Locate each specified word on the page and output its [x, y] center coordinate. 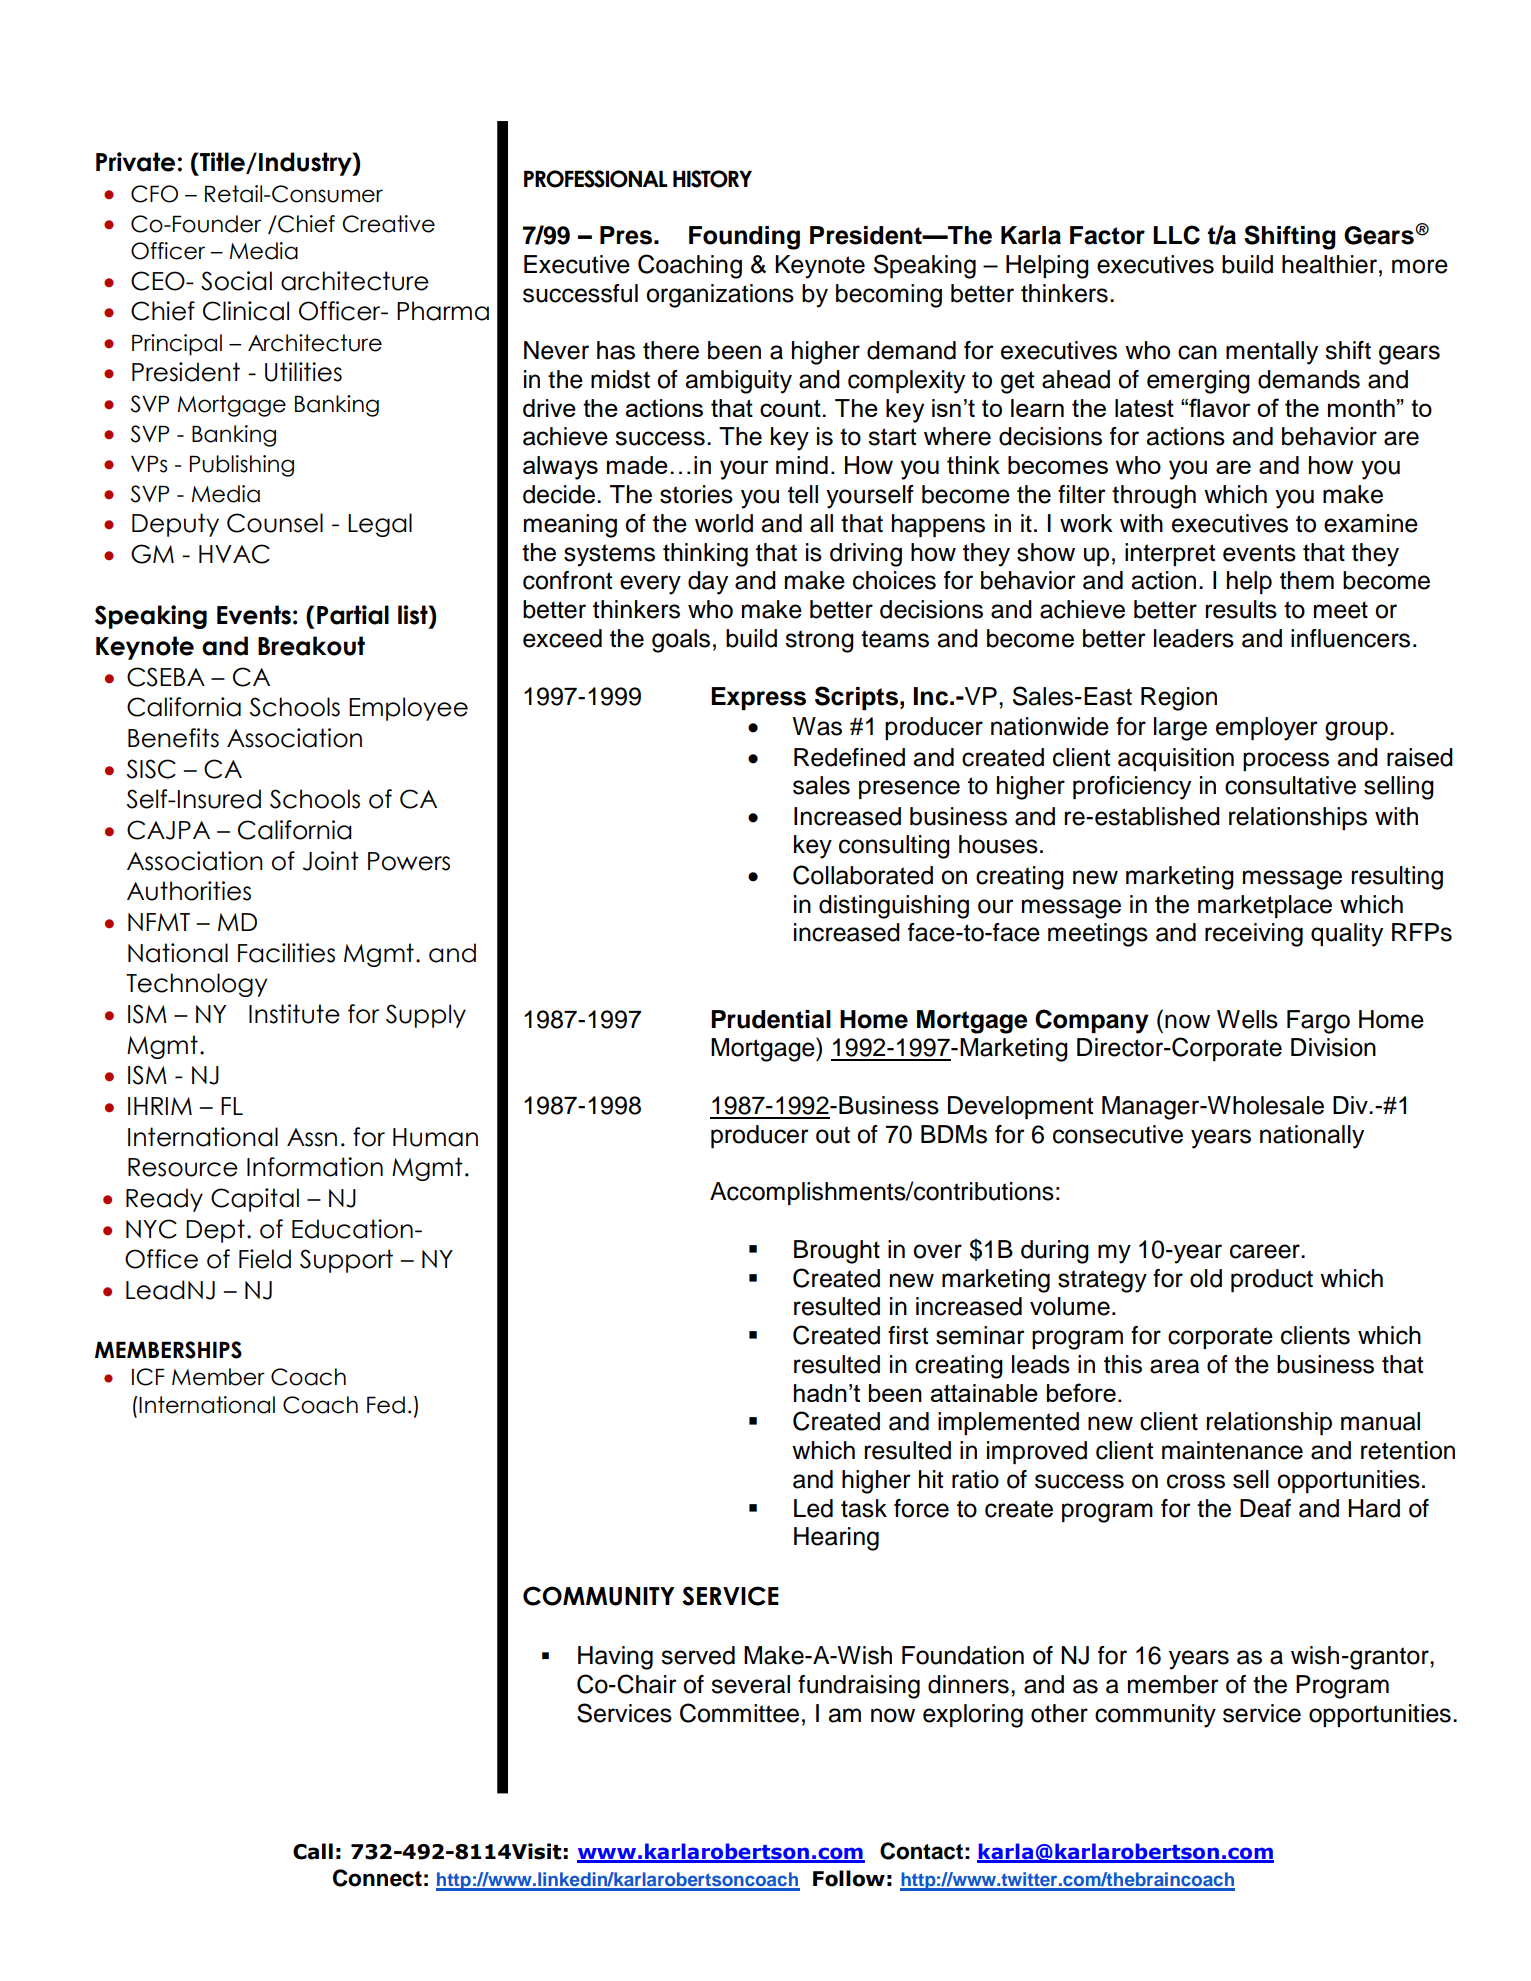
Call [313, 1851]
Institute [294, 1014]
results [1241, 609]
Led [813, 1508]
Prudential [771, 1019]
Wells [1247, 1019]
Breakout [311, 646]
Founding [744, 238]
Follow [849, 1878]
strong [819, 641]
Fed [386, 1405]
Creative [388, 224]
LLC [1176, 235]
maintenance [1232, 1450]
